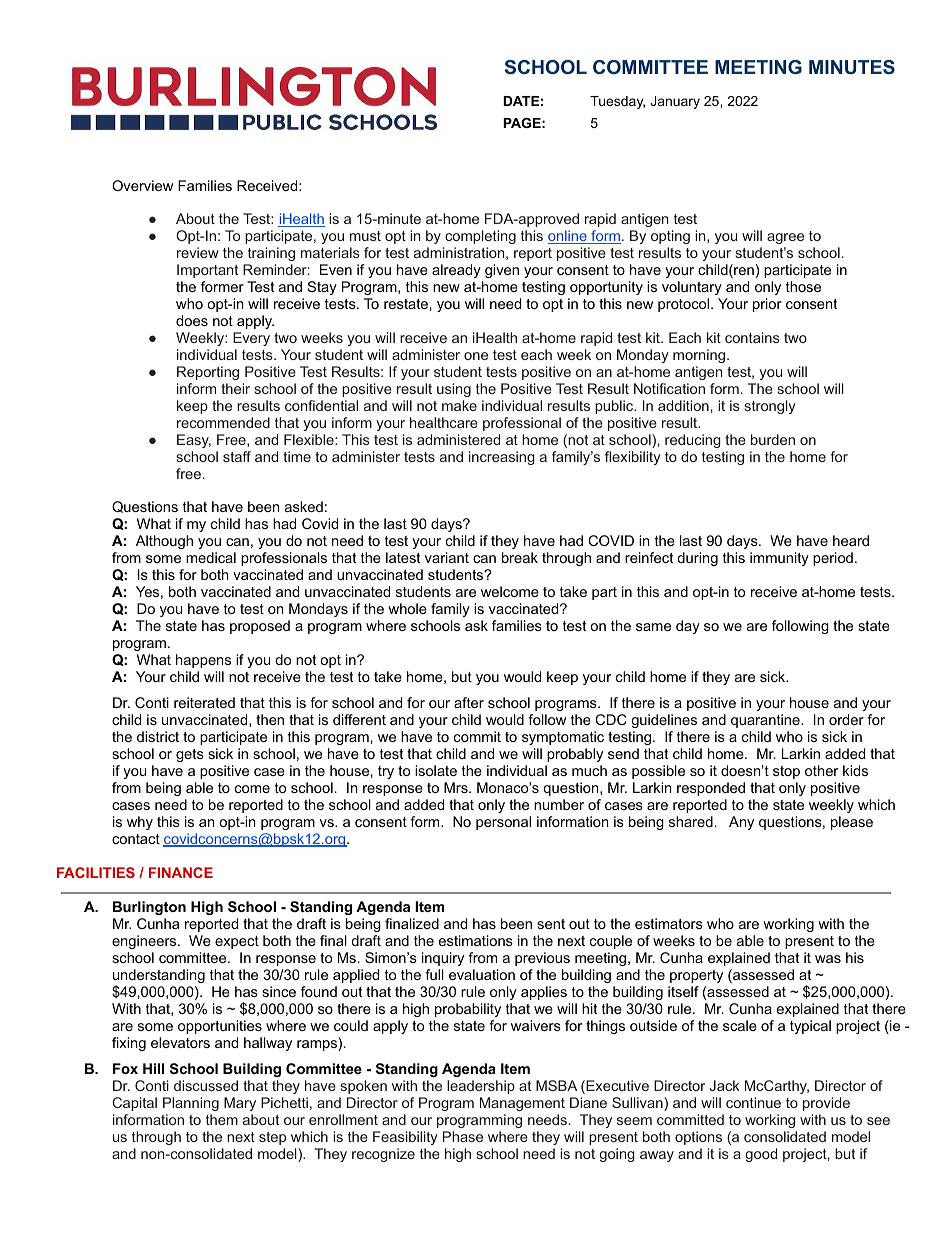  I want to click on January, so click(675, 102).
